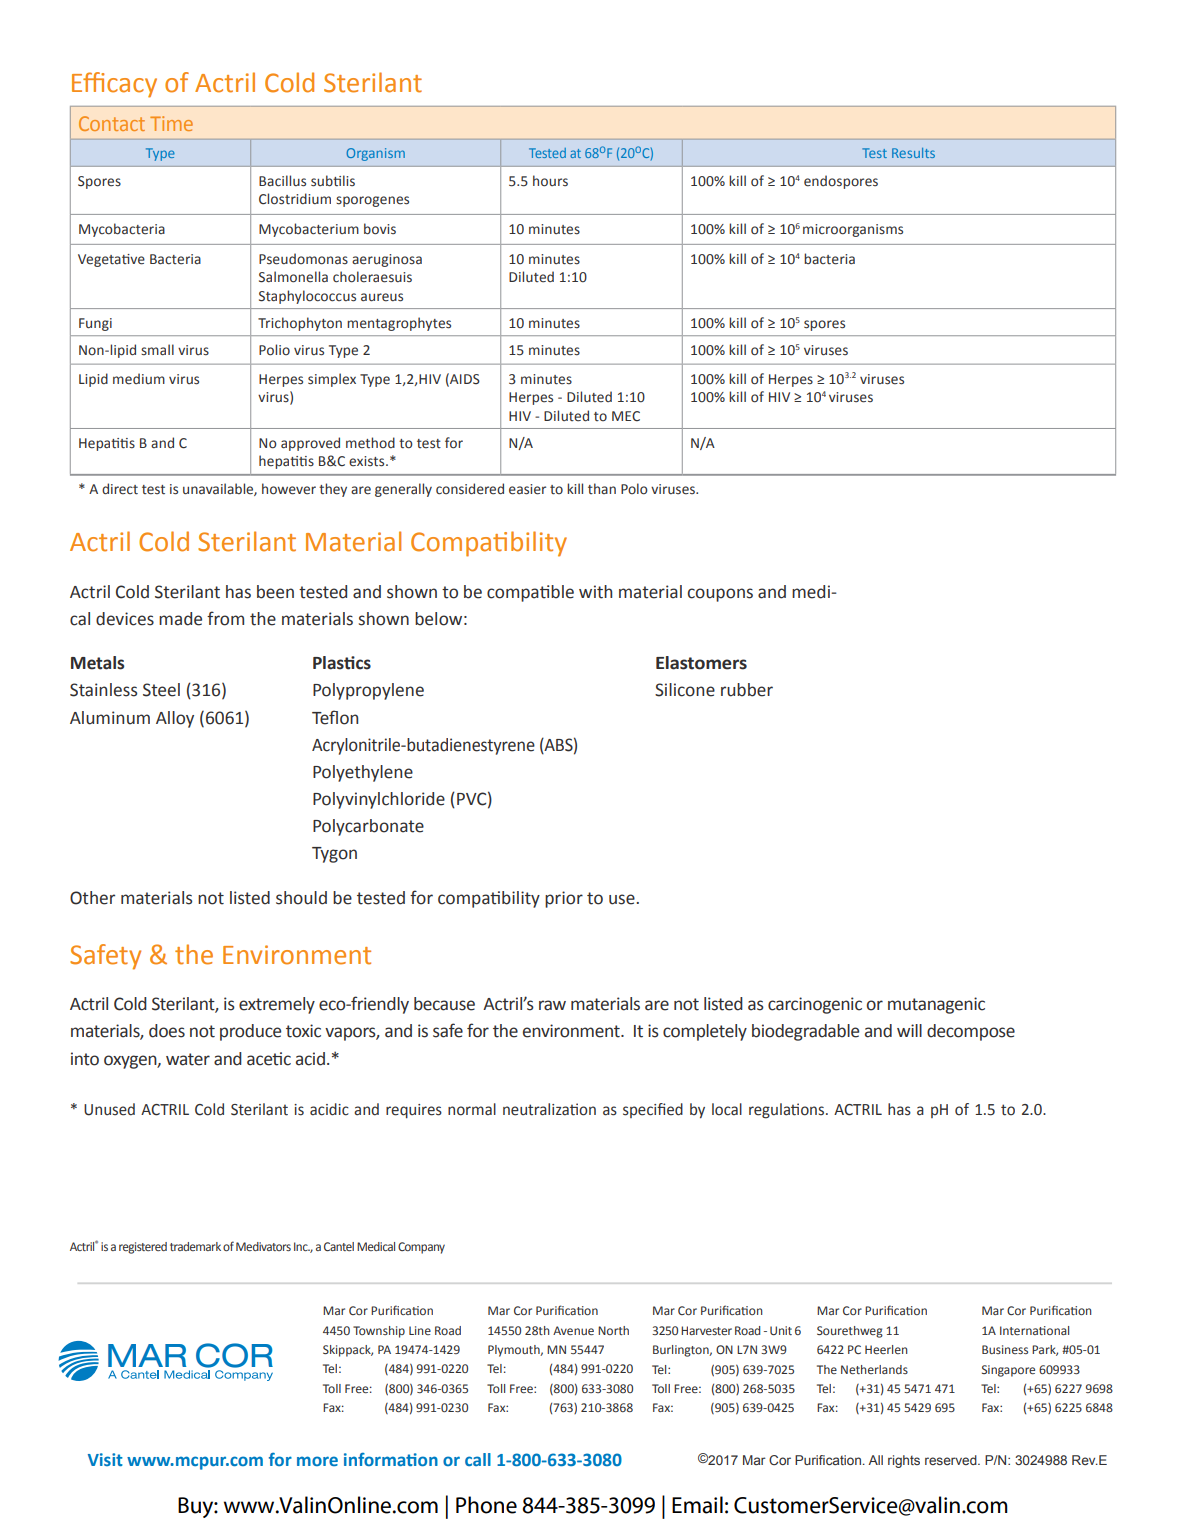  I want to click on rubber, so click(747, 690).
